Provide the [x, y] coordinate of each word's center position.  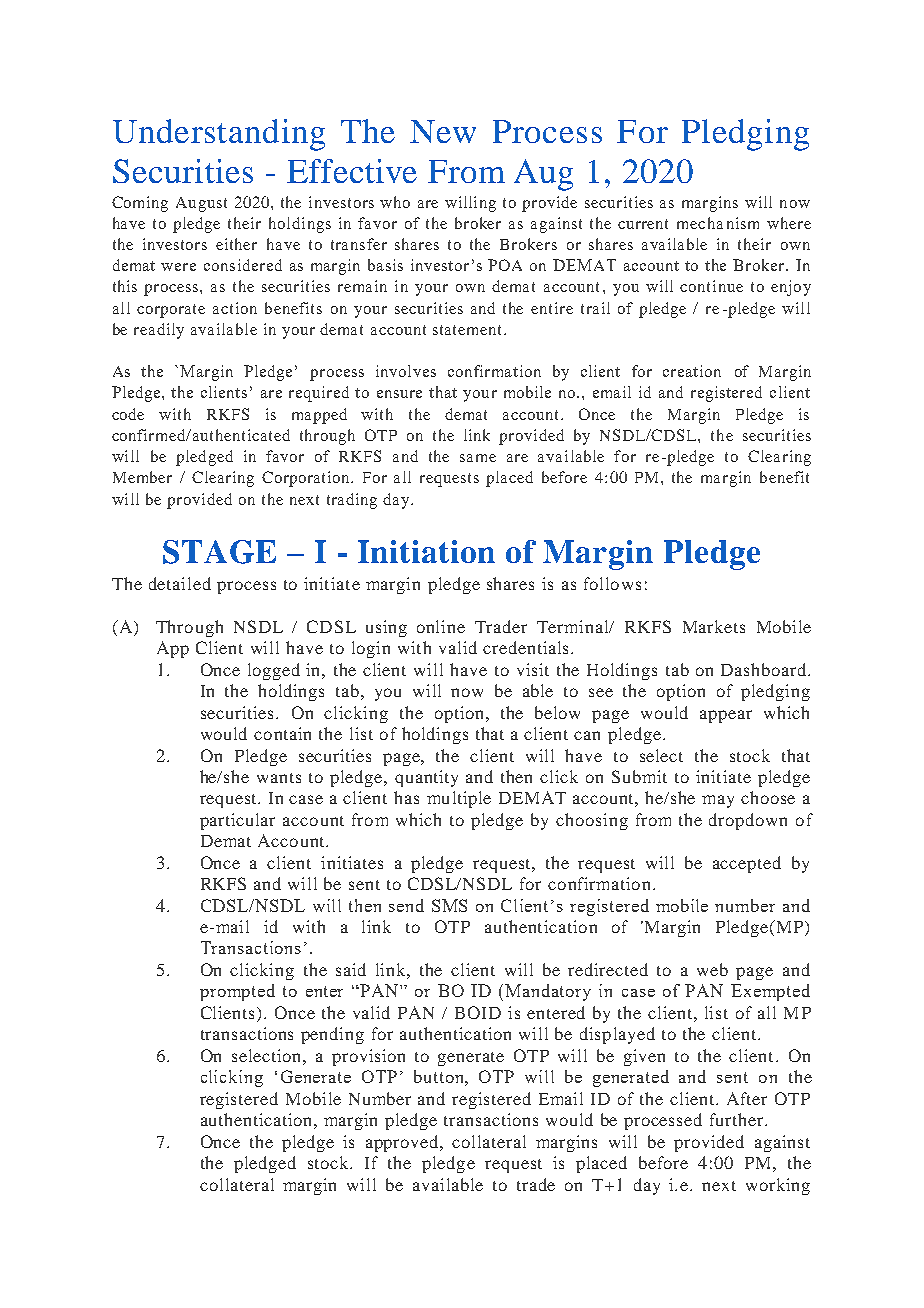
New [443, 131]
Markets [714, 626]
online [441, 626]
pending [332, 1035]
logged [274, 671]
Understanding [219, 135]
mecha [700, 223]
